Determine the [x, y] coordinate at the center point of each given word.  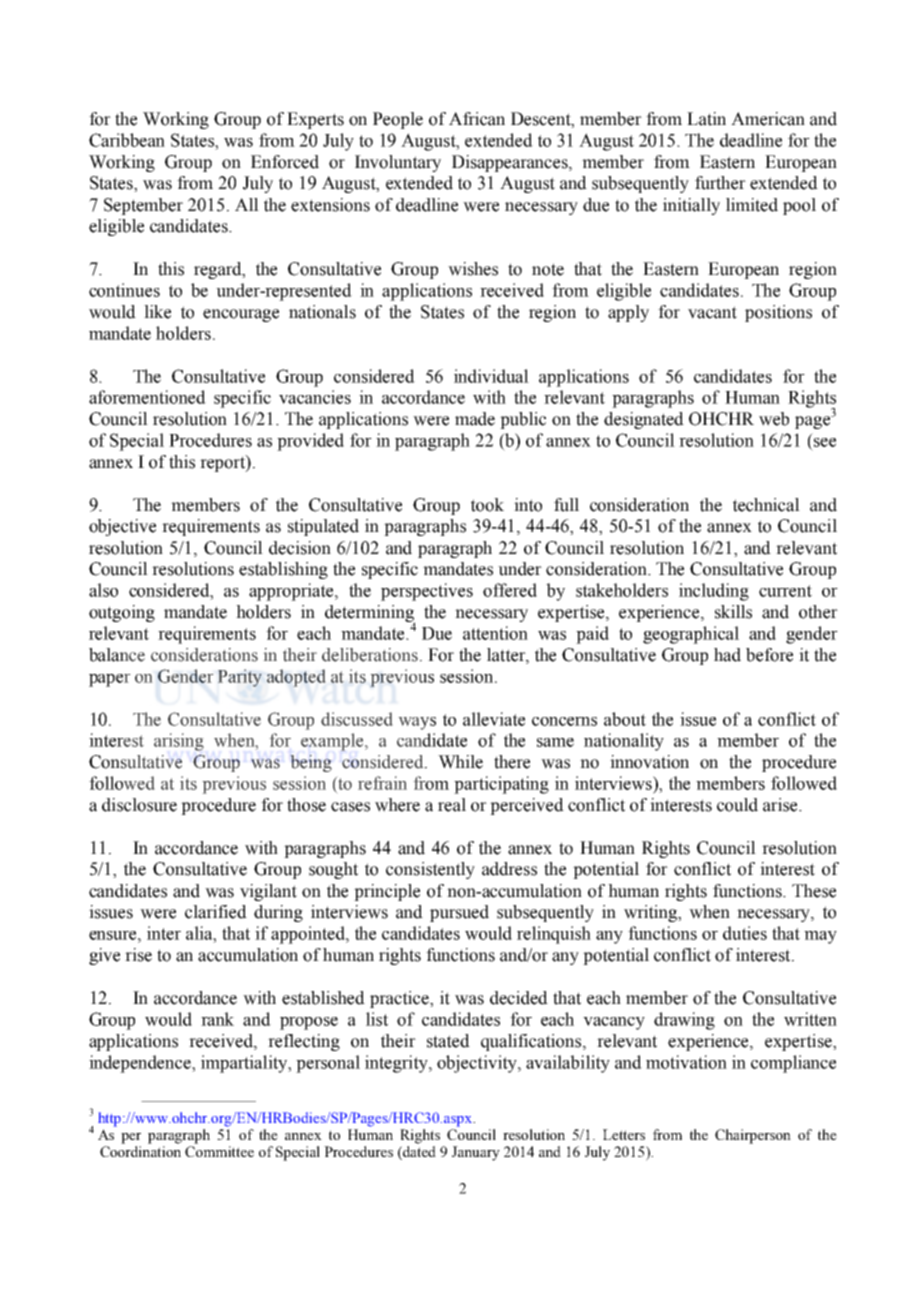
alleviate [494, 719]
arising [179, 742]
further [720, 183]
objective [122, 527]
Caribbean [127, 140]
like [157, 312]
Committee [219, 1151]
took [487, 505]
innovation [649, 762]
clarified [216, 912]
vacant [712, 312]
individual [491, 376]
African [477, 119]
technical [766, 505]
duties [745, 933]
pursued [459, 913]
